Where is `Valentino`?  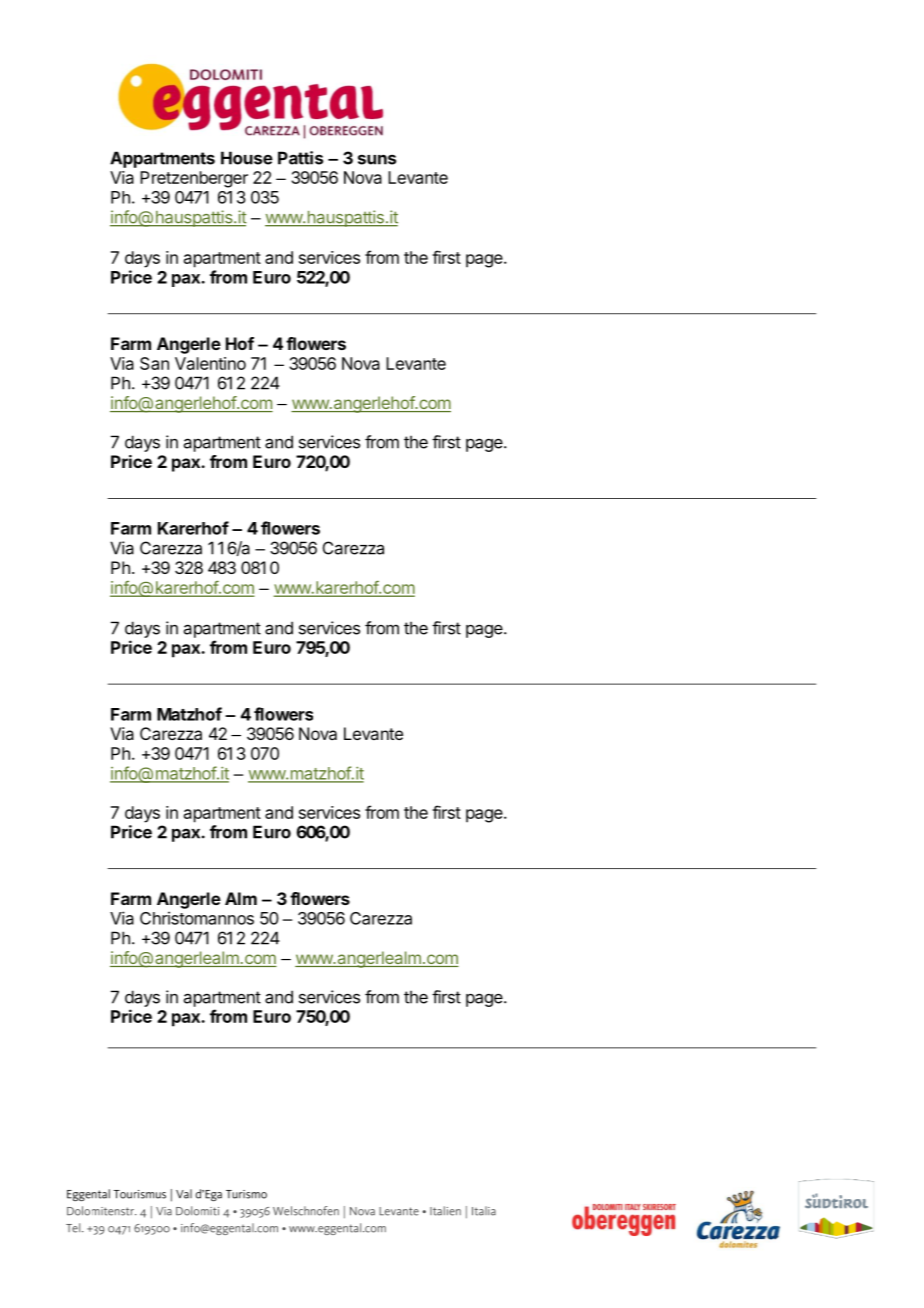
Valentino is located at coordinates (210, 363).
